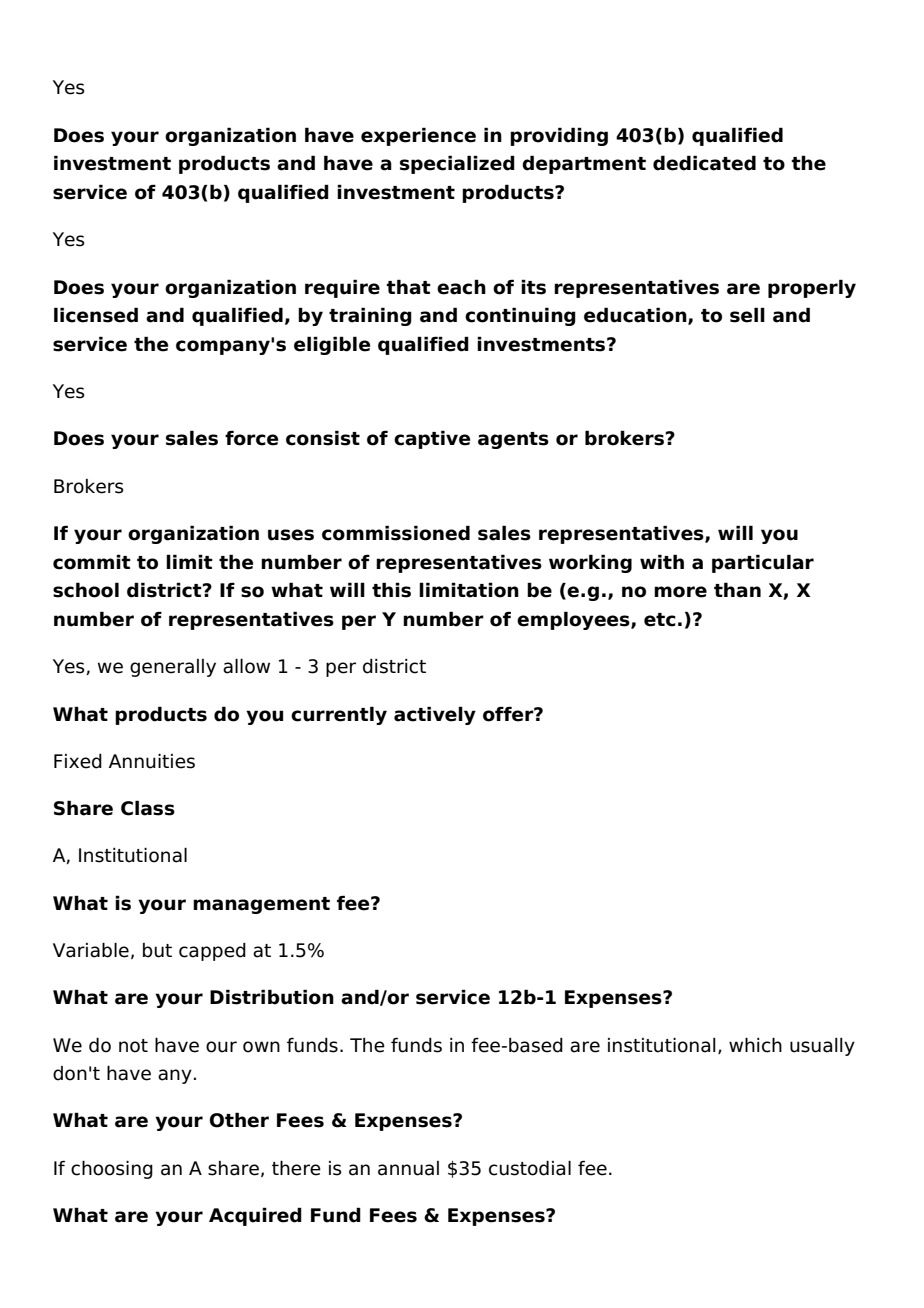 The image size is (924, 1308). What do you see at coordinates (96, 315) in the screenshot?
I see `licensed` at bounding box center [96, 315].
